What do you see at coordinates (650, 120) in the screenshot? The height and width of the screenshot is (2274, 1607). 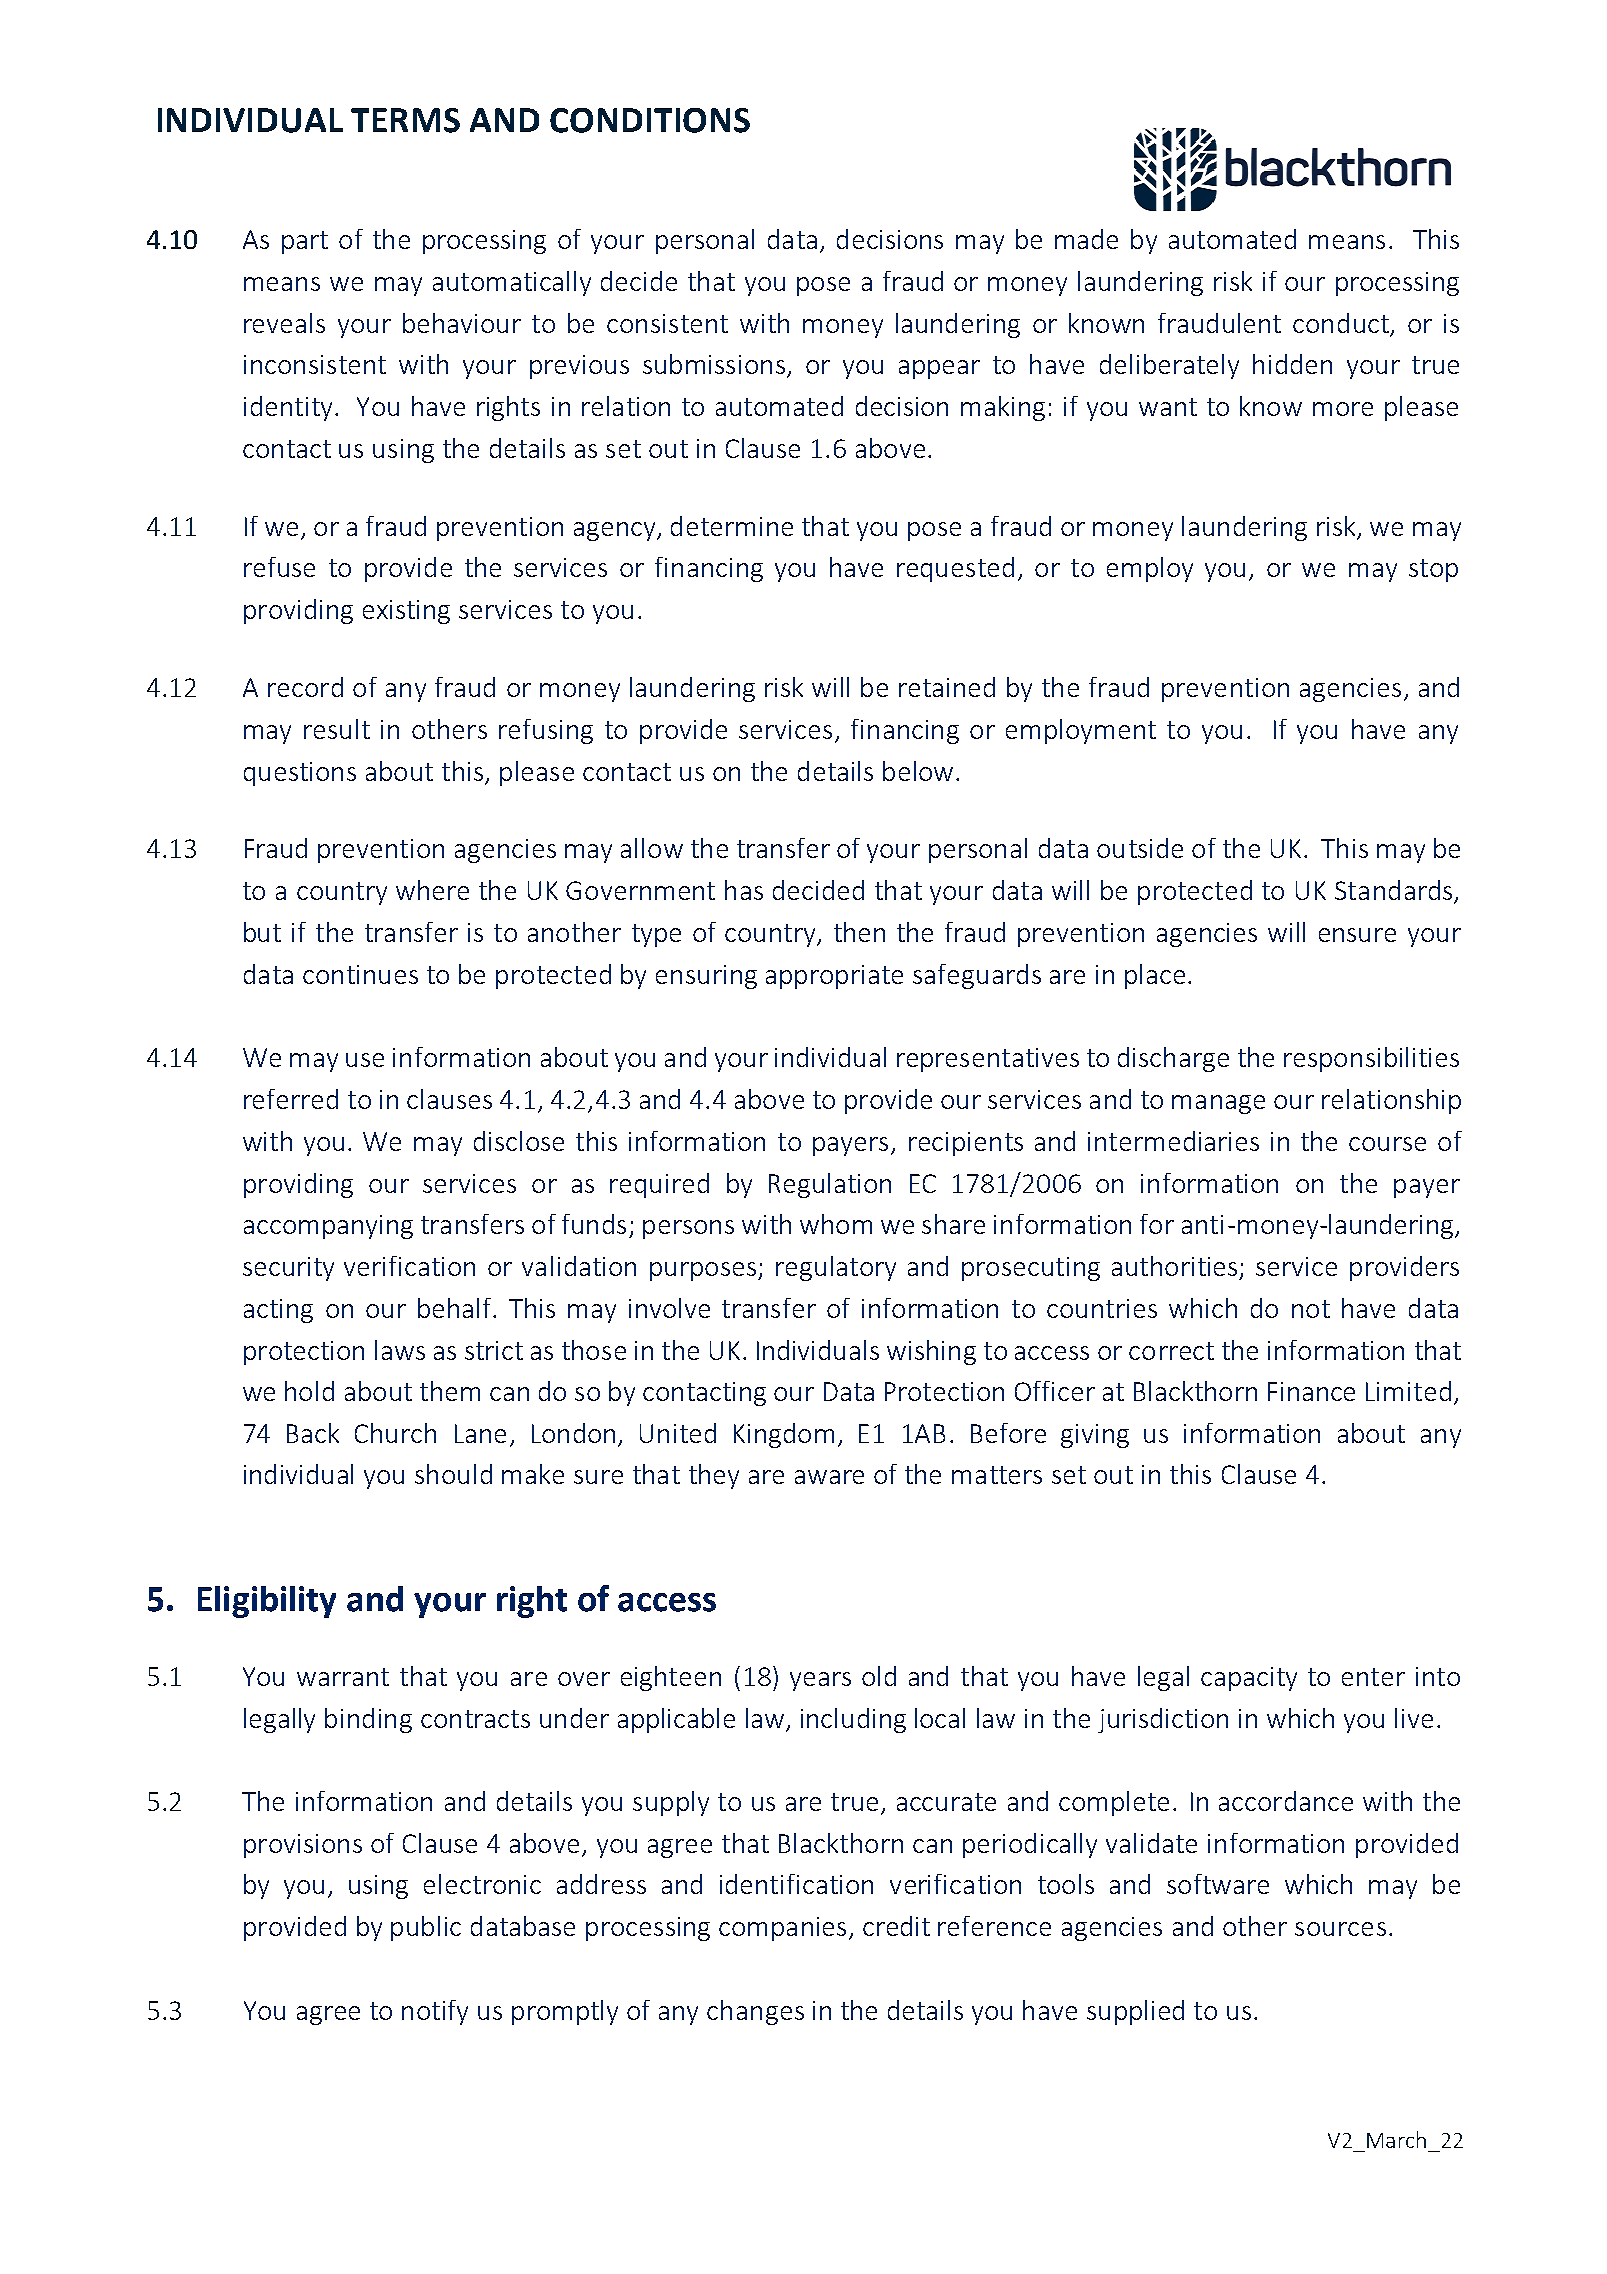 I see `CONDITIONS` at bounding box center [650, 120].
